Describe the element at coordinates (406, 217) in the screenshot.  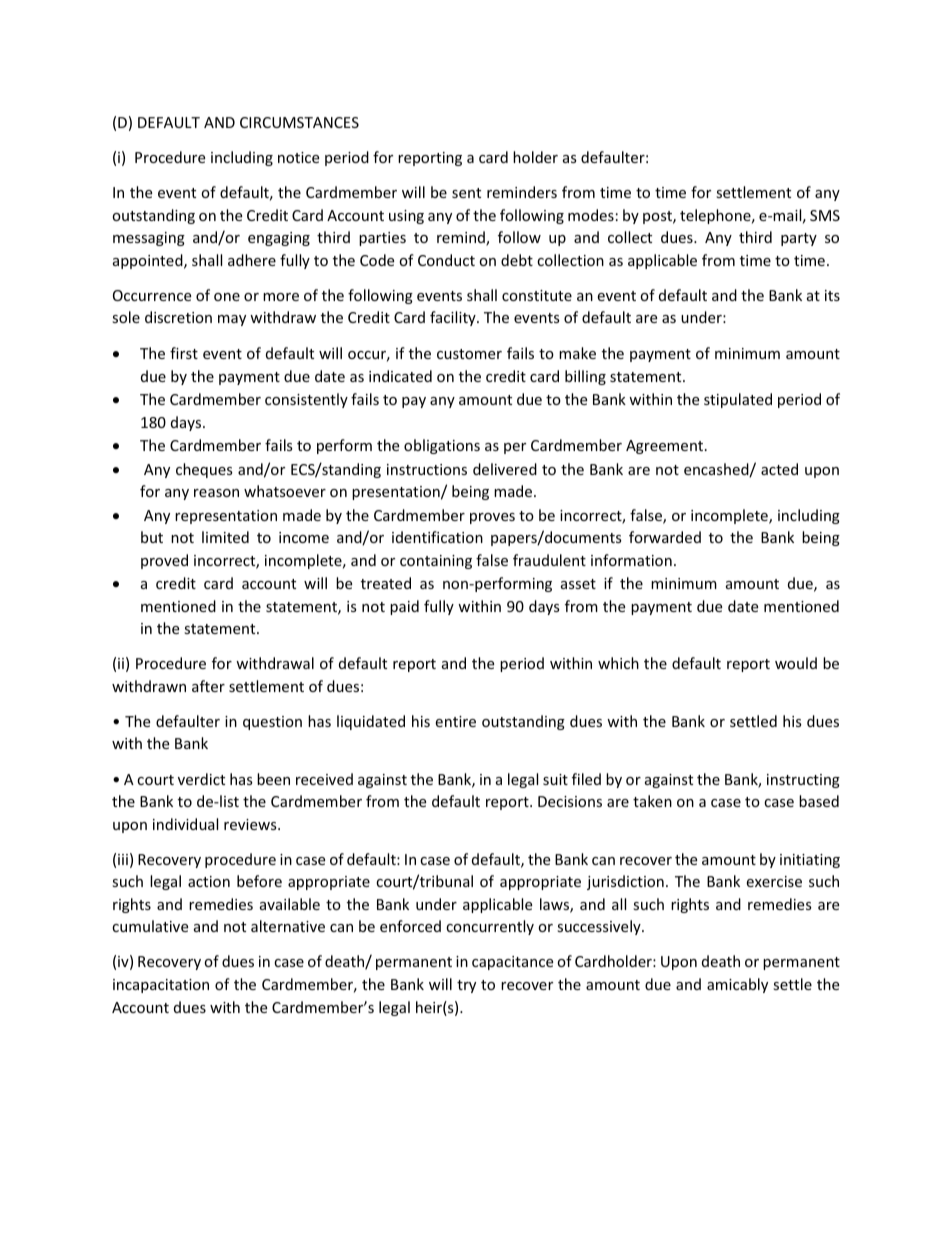
I see `using` at that location.
